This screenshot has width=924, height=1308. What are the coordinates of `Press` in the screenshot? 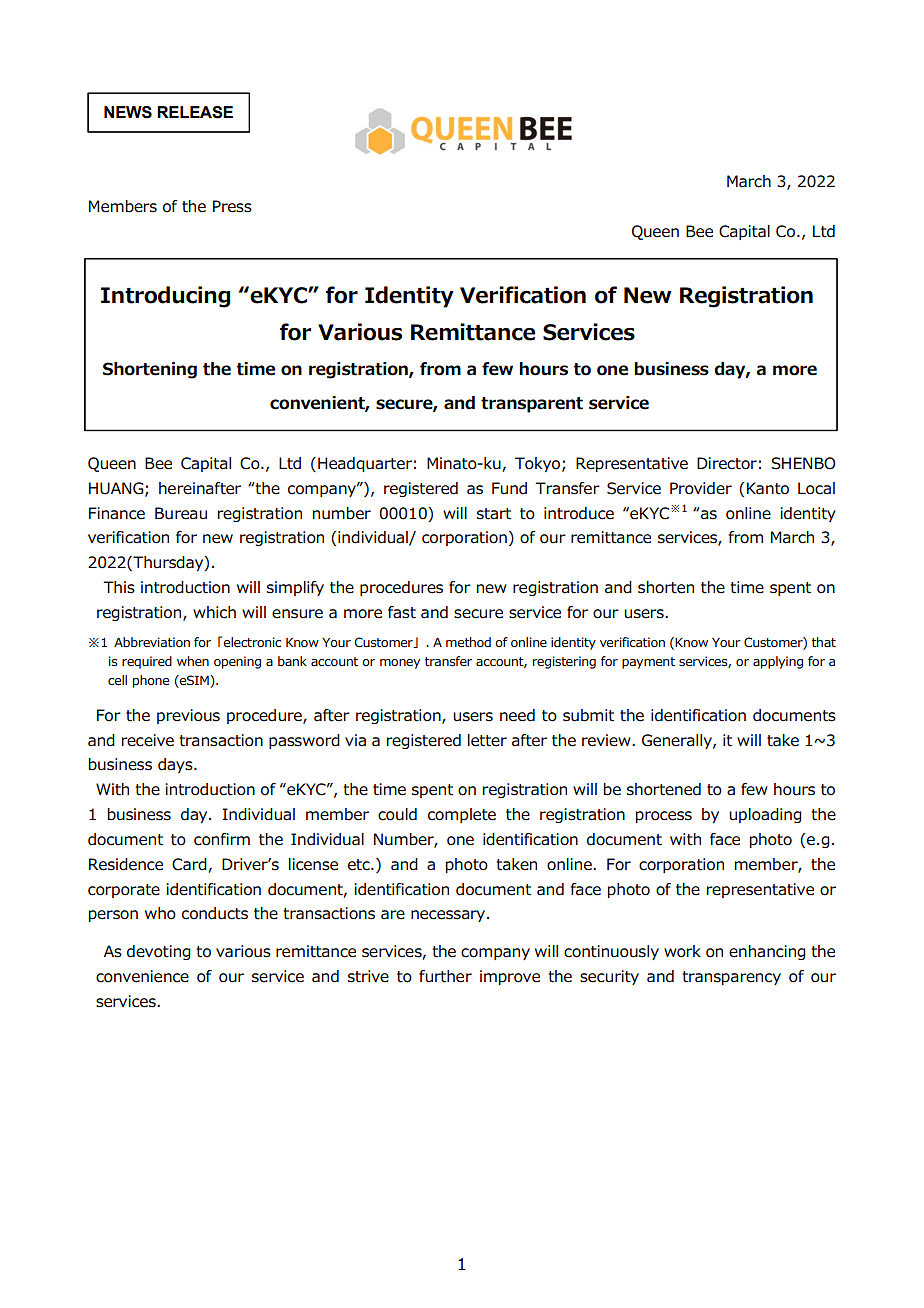 It's located at (232, 206).
